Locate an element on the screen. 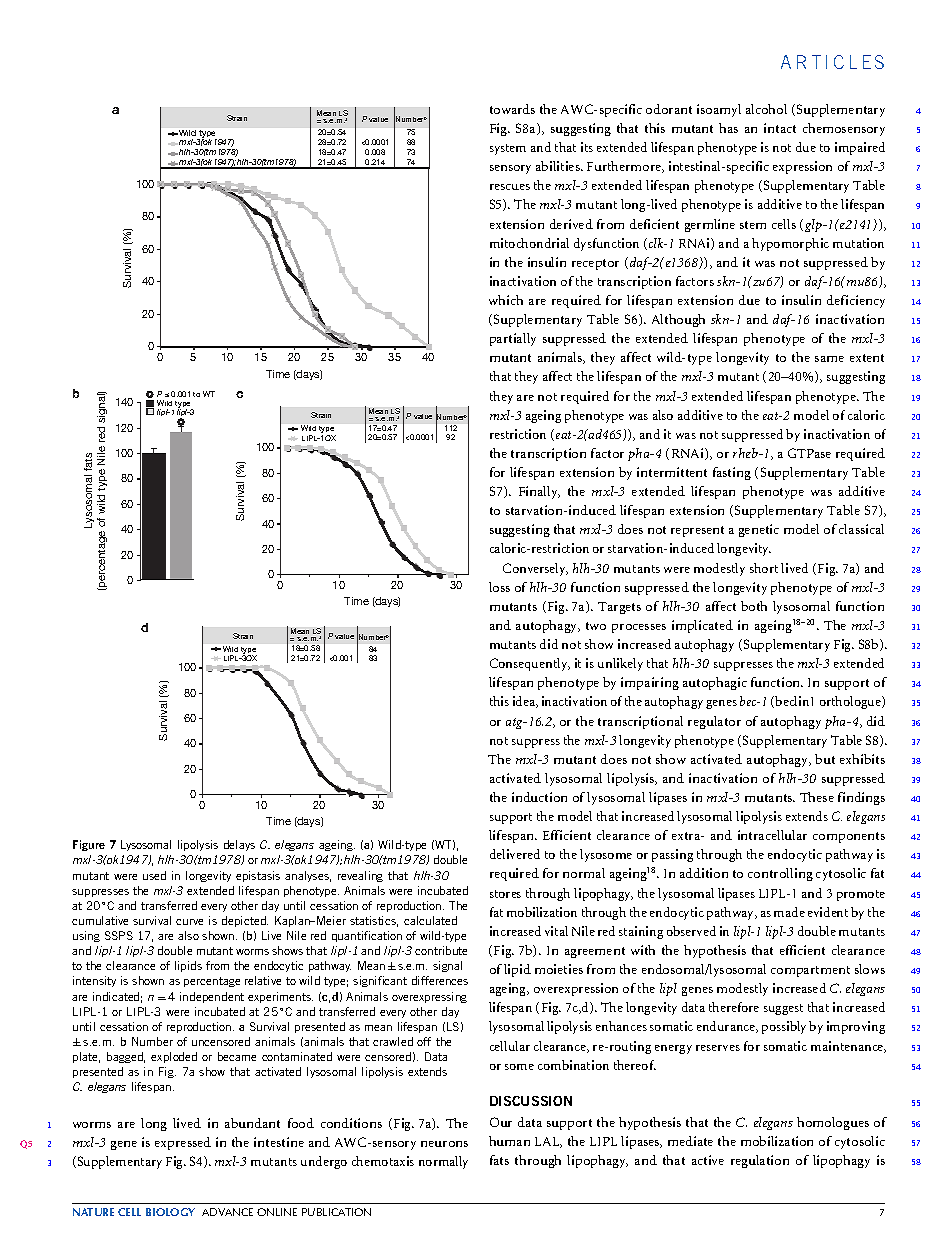 The height and width of the screenshot is (1251, 952). BIOLOGY is located at coordinates (170, 1212).
